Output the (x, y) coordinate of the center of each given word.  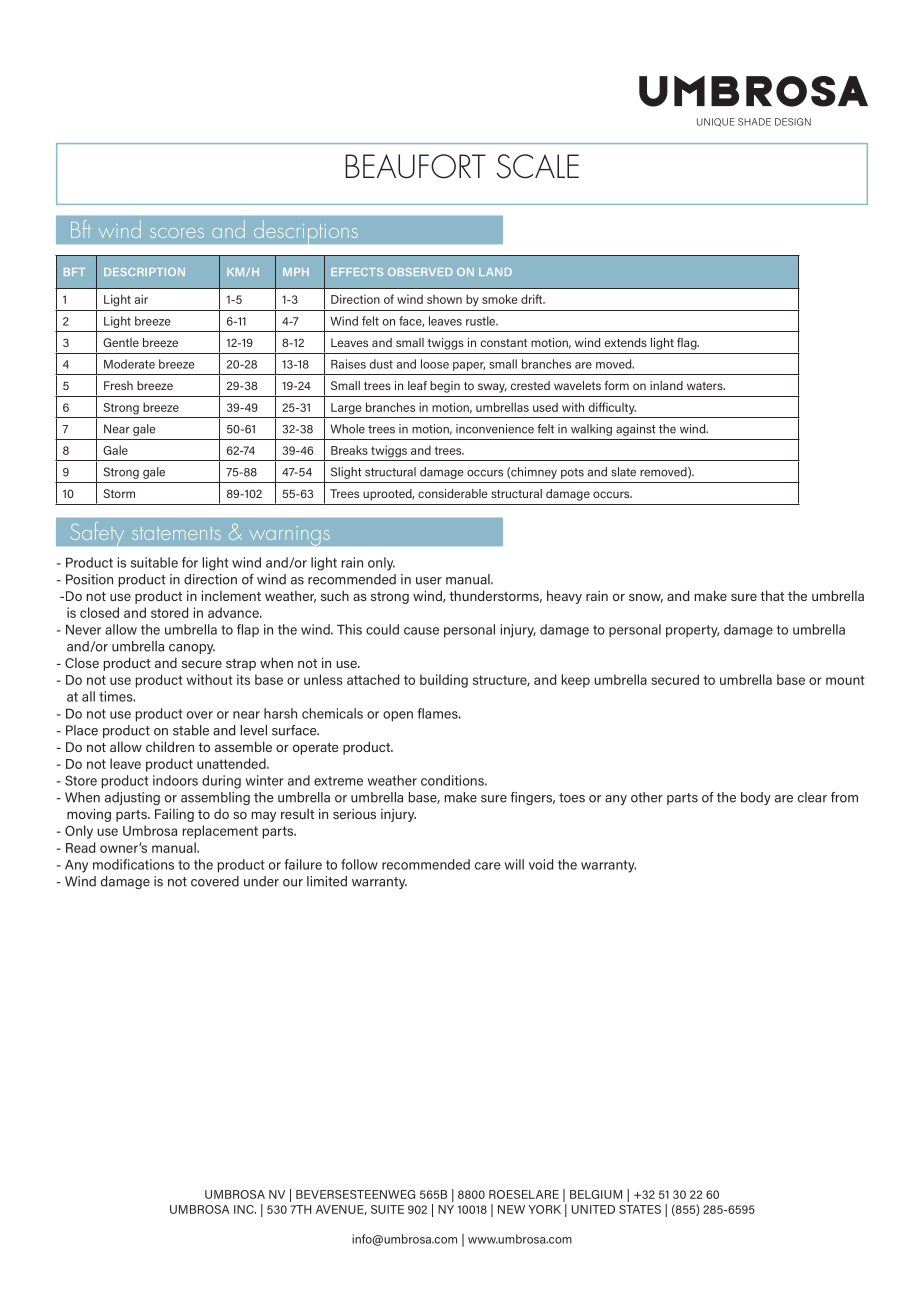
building (444, 681)
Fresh (118, 385)
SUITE (387, 1209)
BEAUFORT (415, 166)
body (756, 798)
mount (845, 680)
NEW (511, 1209)
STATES (640, 1209)
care (488, 866)
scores (177, 233)
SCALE (538, 166)
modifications (133, 864)
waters (706, 386)
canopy (192, 649)
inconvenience (495, 429)
